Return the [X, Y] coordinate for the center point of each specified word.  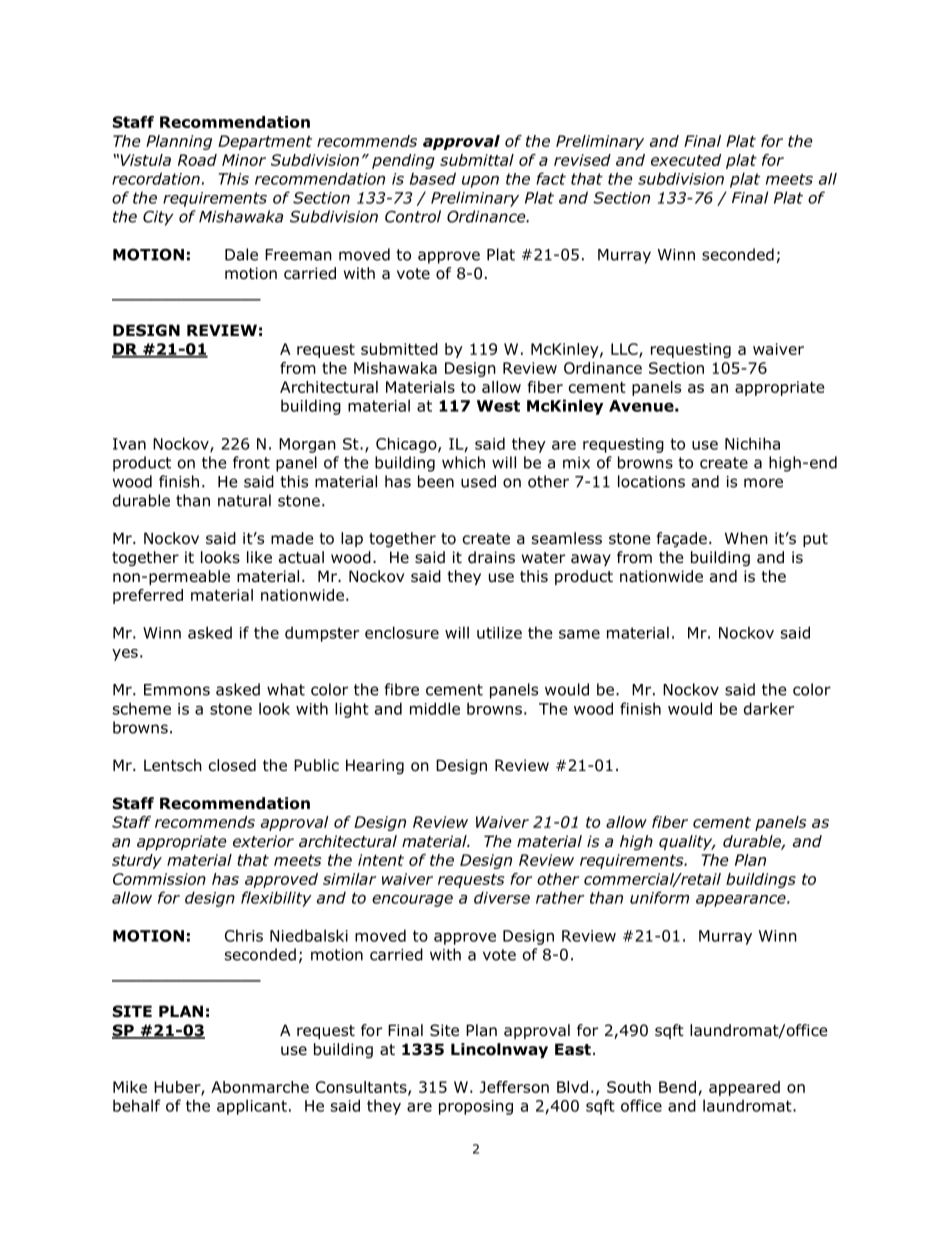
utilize [499, 632]
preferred [148, 596]
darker [769, 708]
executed [686, 160]
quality [687, 842]
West [498, 406]
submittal [477, 160]
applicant [252, 1107]
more [763, 483]
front [251, 462]
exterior [263, 841]
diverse [502, 897]
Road [197, 160]
